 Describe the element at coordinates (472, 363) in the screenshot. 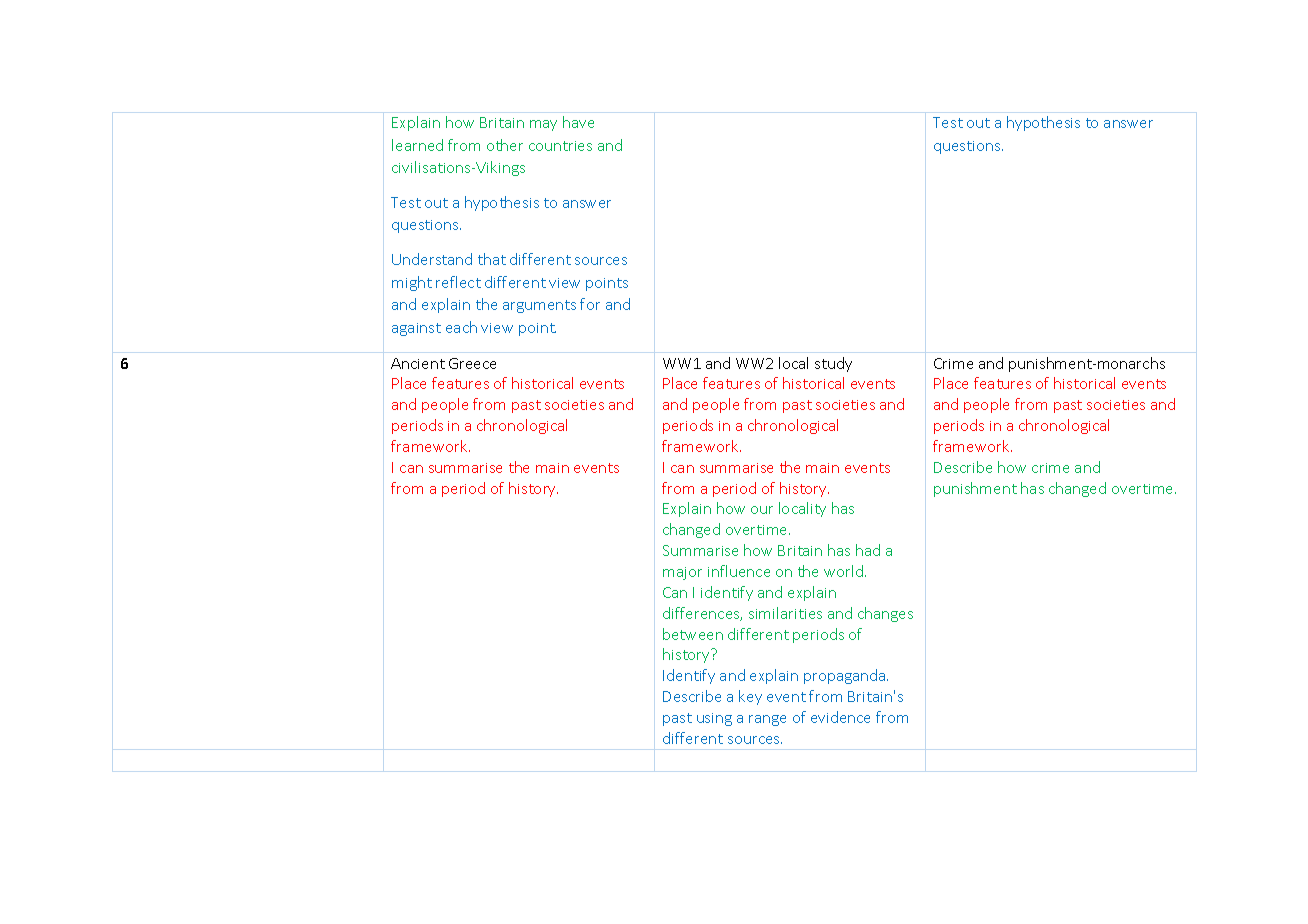

I see `Greece` at that location.
